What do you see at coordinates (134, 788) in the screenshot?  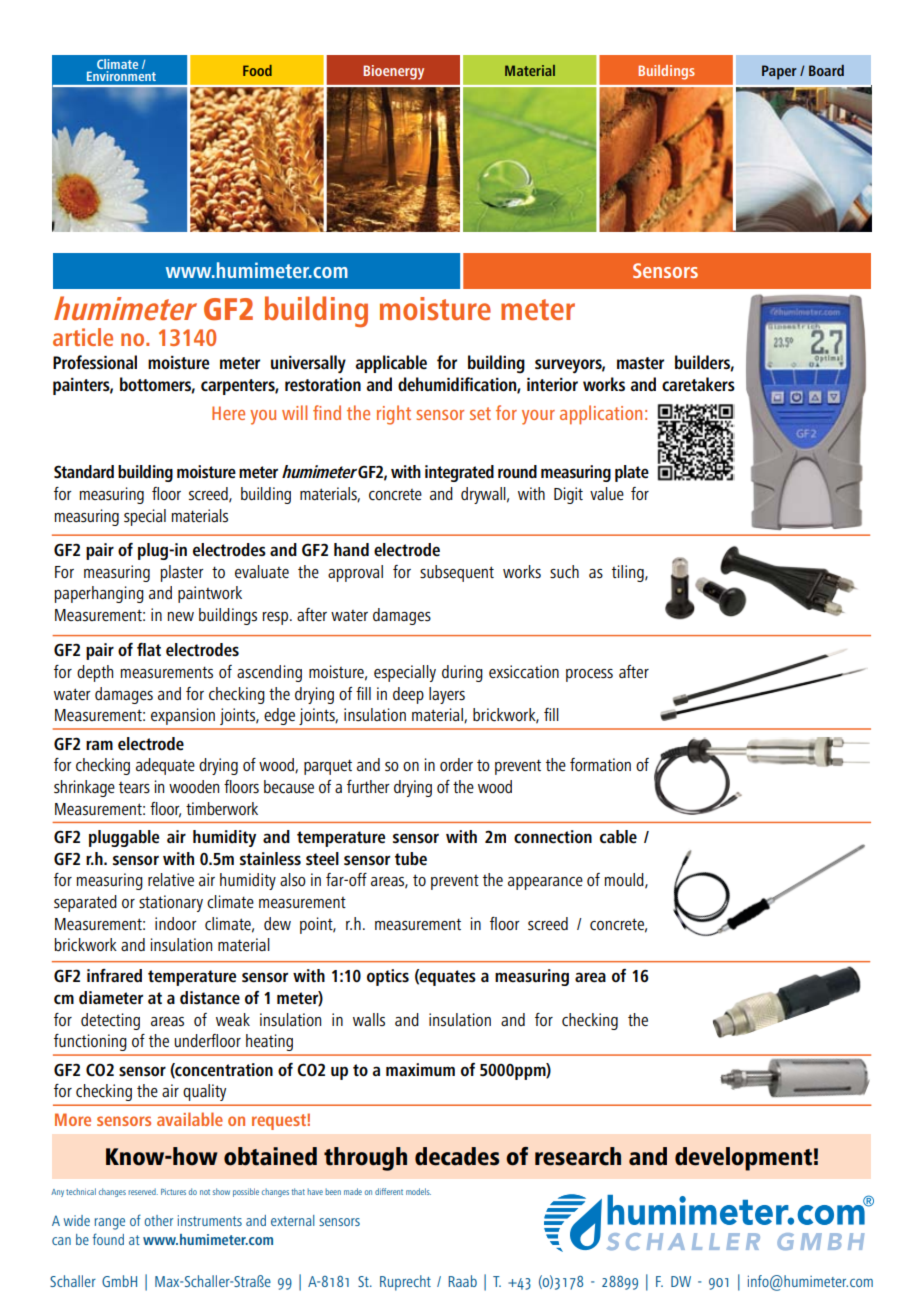 I see `tears` at bounding box center [134, 788].
